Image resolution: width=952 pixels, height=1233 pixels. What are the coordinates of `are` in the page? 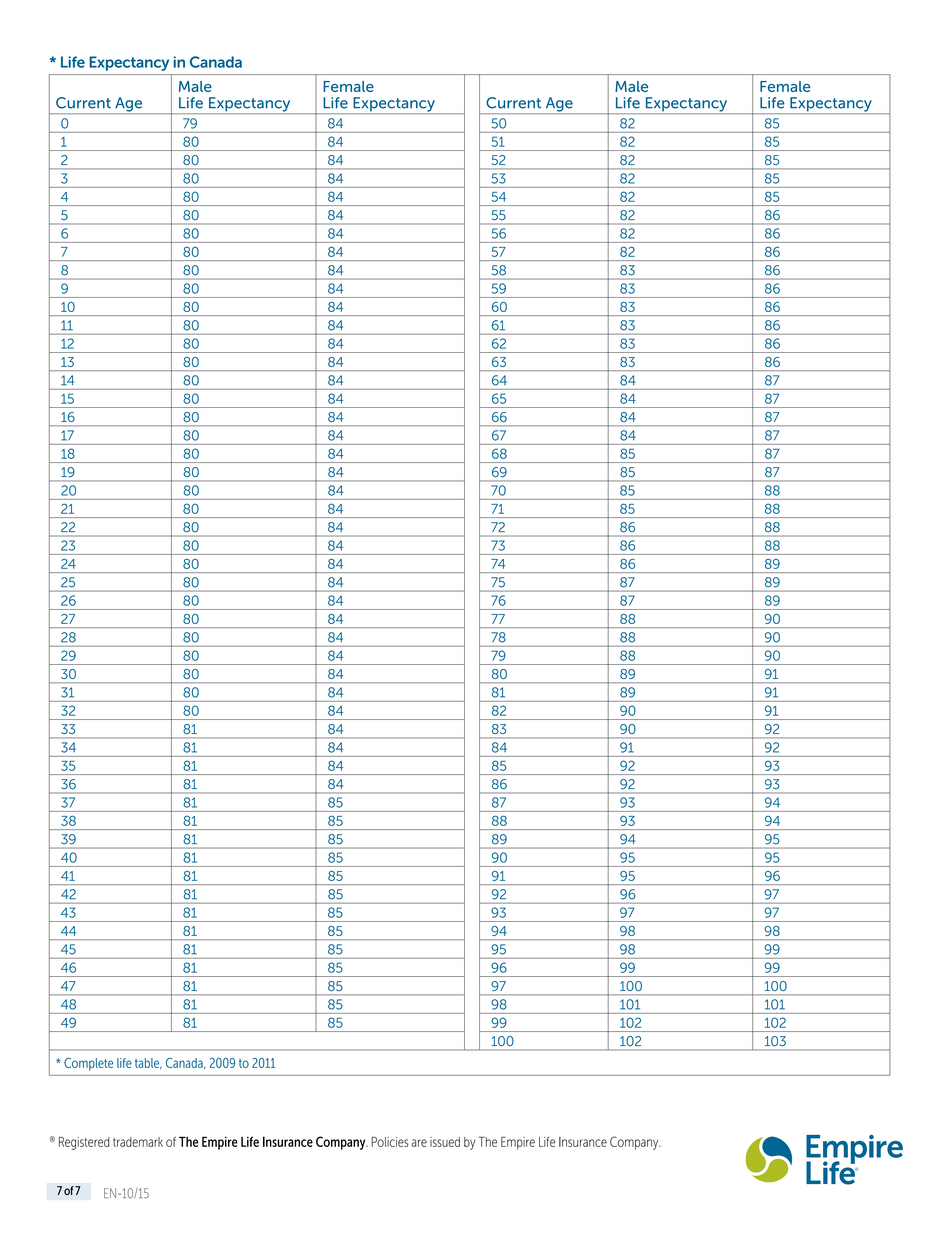 It's located at (419, 1143).
